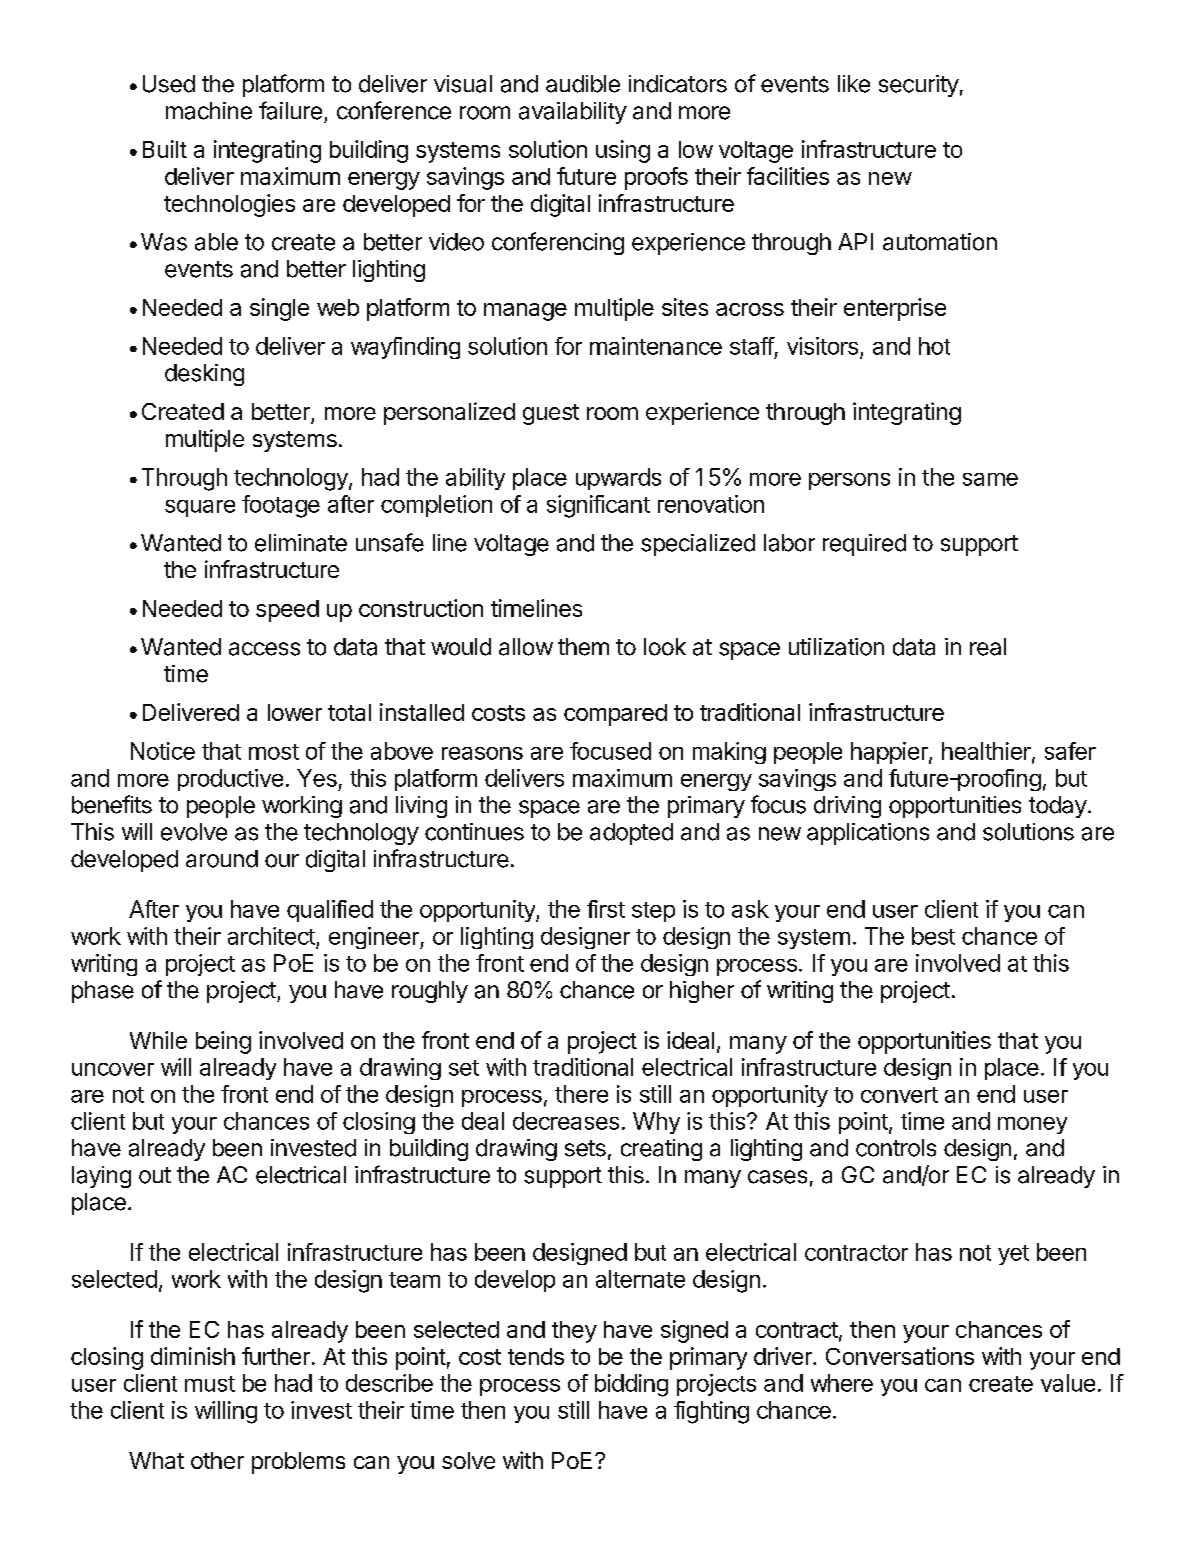 Image resolution: width=1194 pixels, height=1545 pixels. What do you see at coordinates (631, 1385) in the document?
I see `bidding` at bounding box center [631, 1385].
